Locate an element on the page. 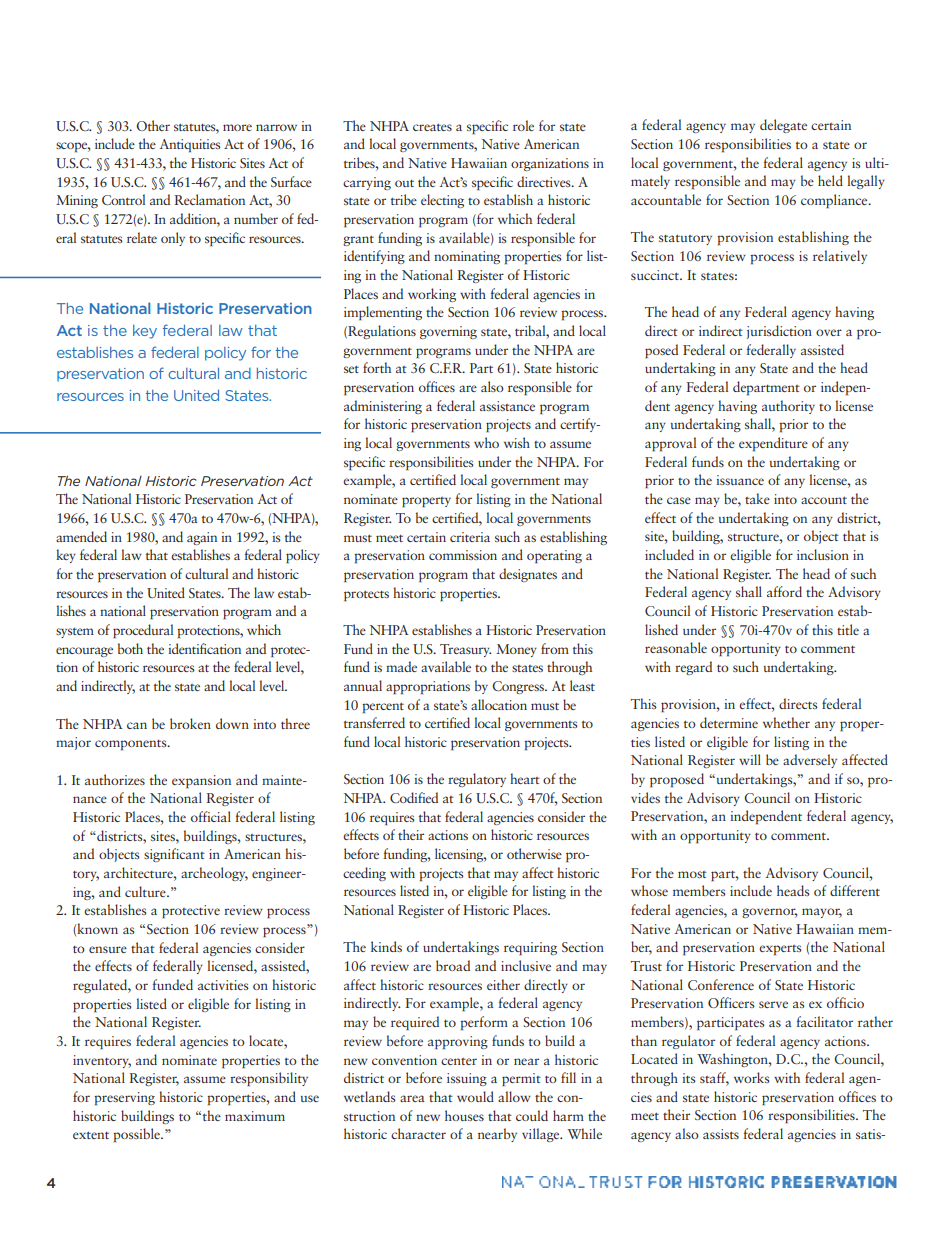 This page has width=952, height=1233. creates is located at coordinates (432, 127).
